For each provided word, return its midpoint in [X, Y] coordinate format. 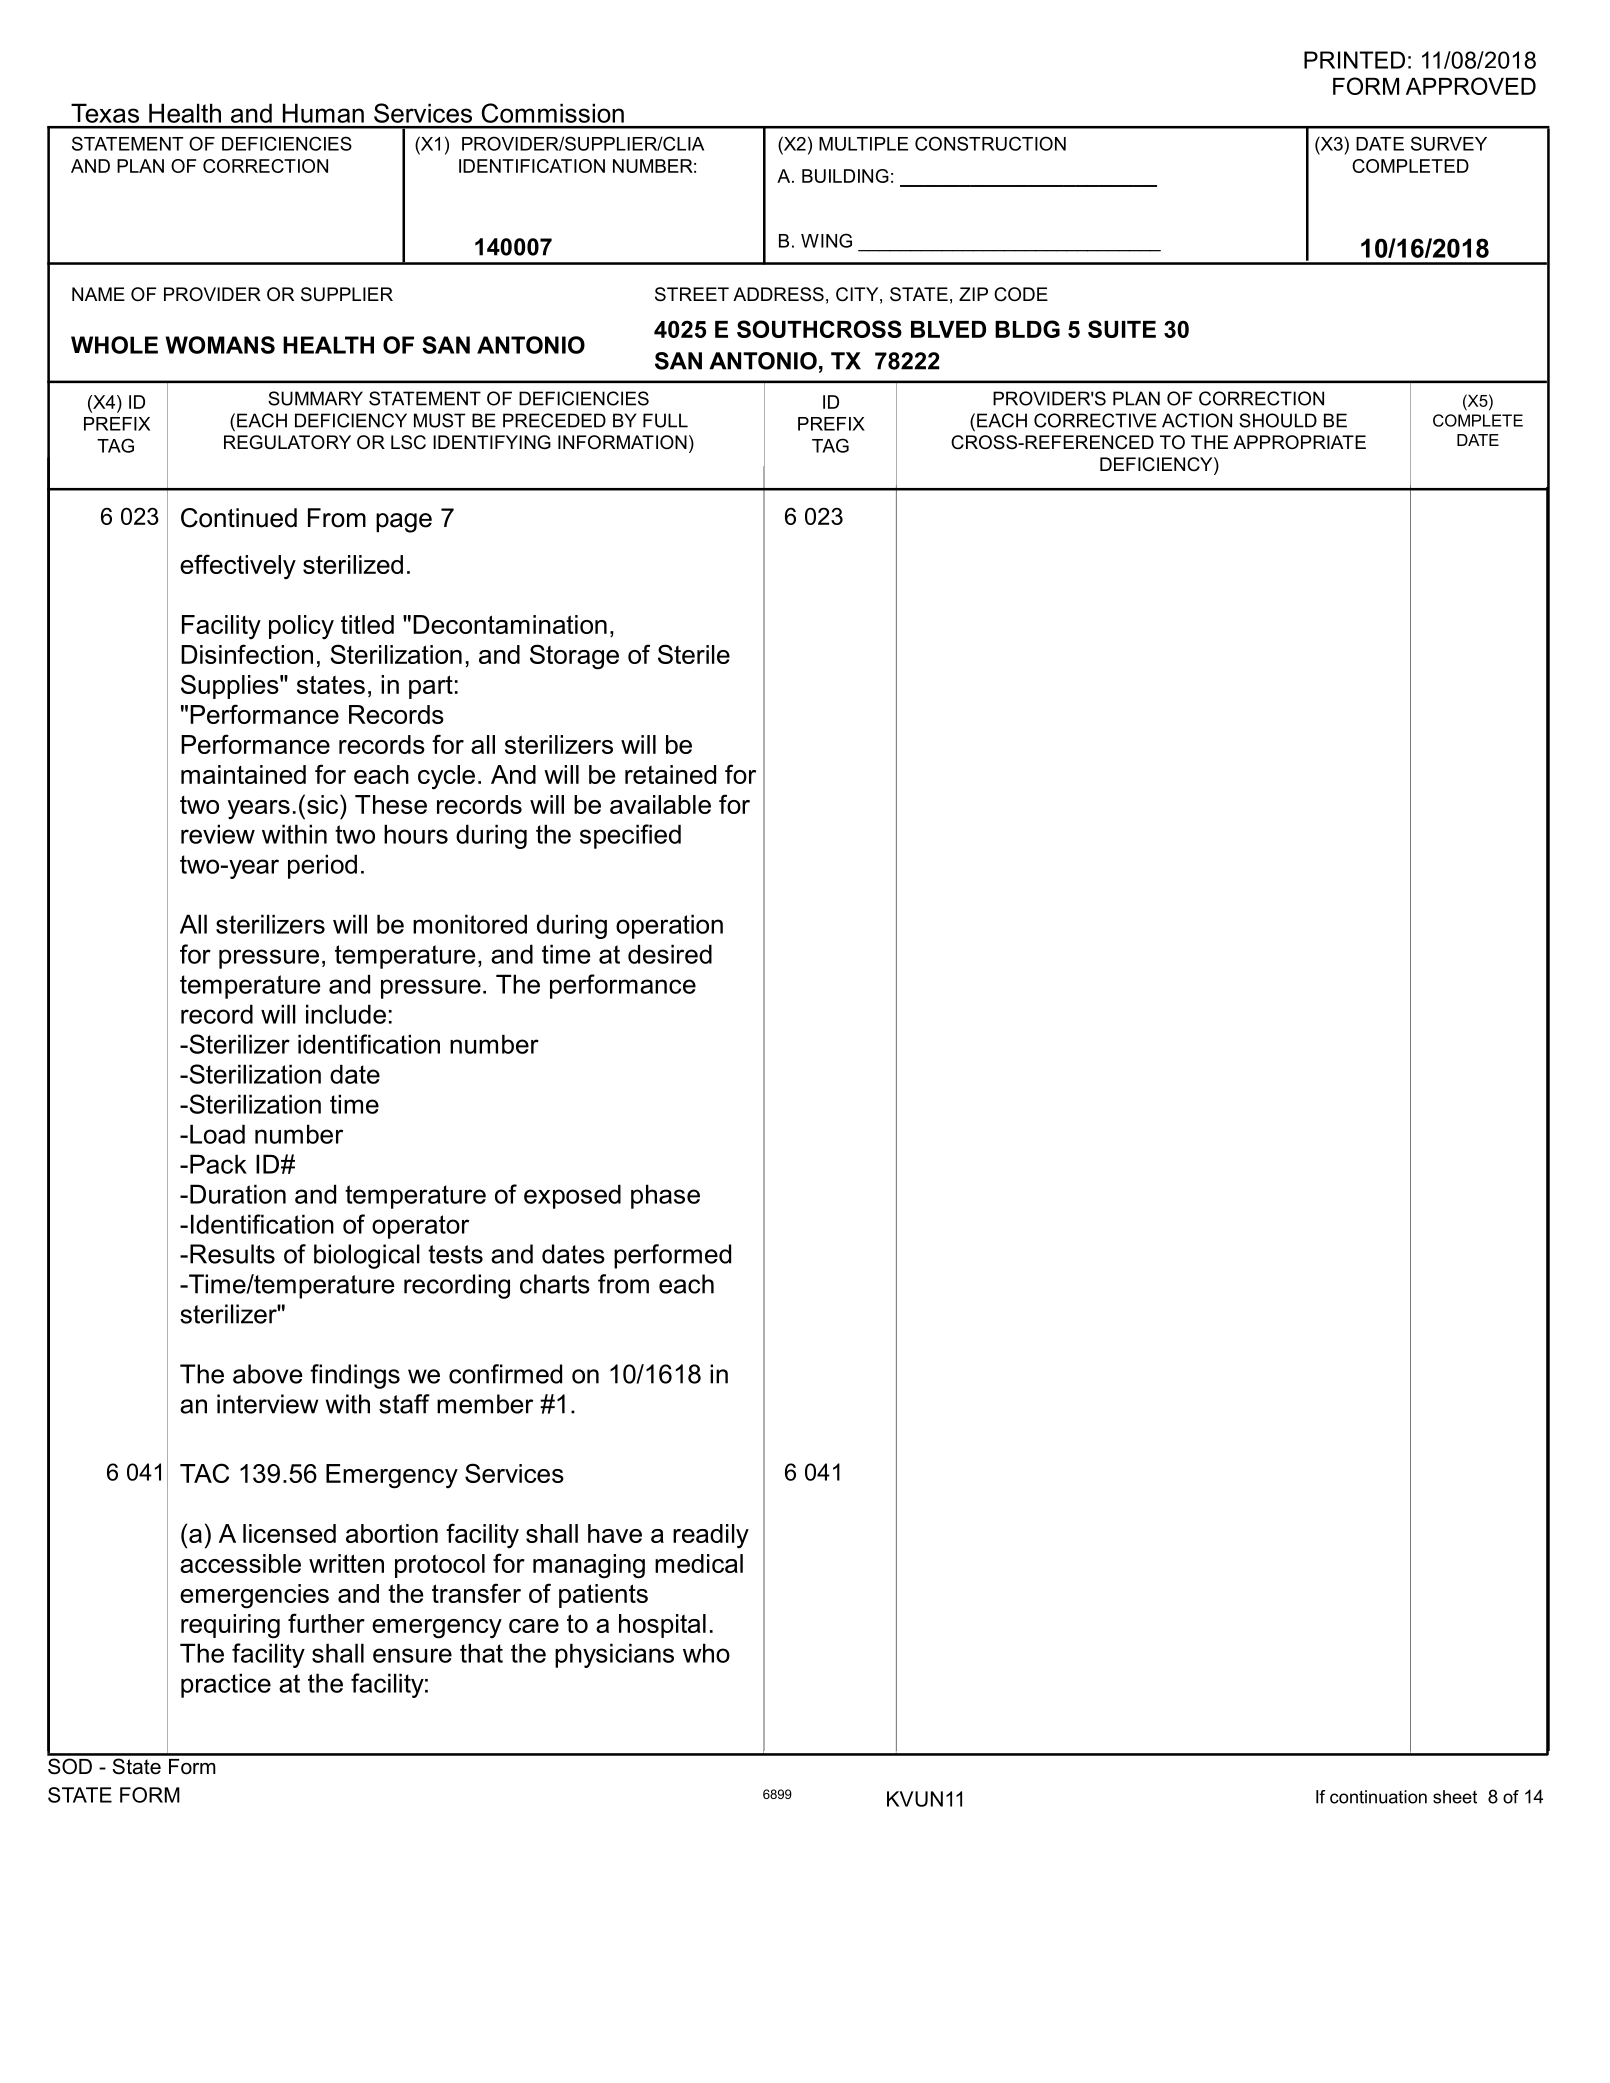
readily [711, 1536]
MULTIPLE [863, 144]
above [268, 1374]
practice [226, 1685]
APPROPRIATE [1299, 442]
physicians [614, 1655]
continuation [1378, 1797]
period [322, 866]
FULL [665, 420]
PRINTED [1354, 60]
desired [670, 954]
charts [555, 1284]
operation [669, 926]
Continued [239, 518]
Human [323, 113]
